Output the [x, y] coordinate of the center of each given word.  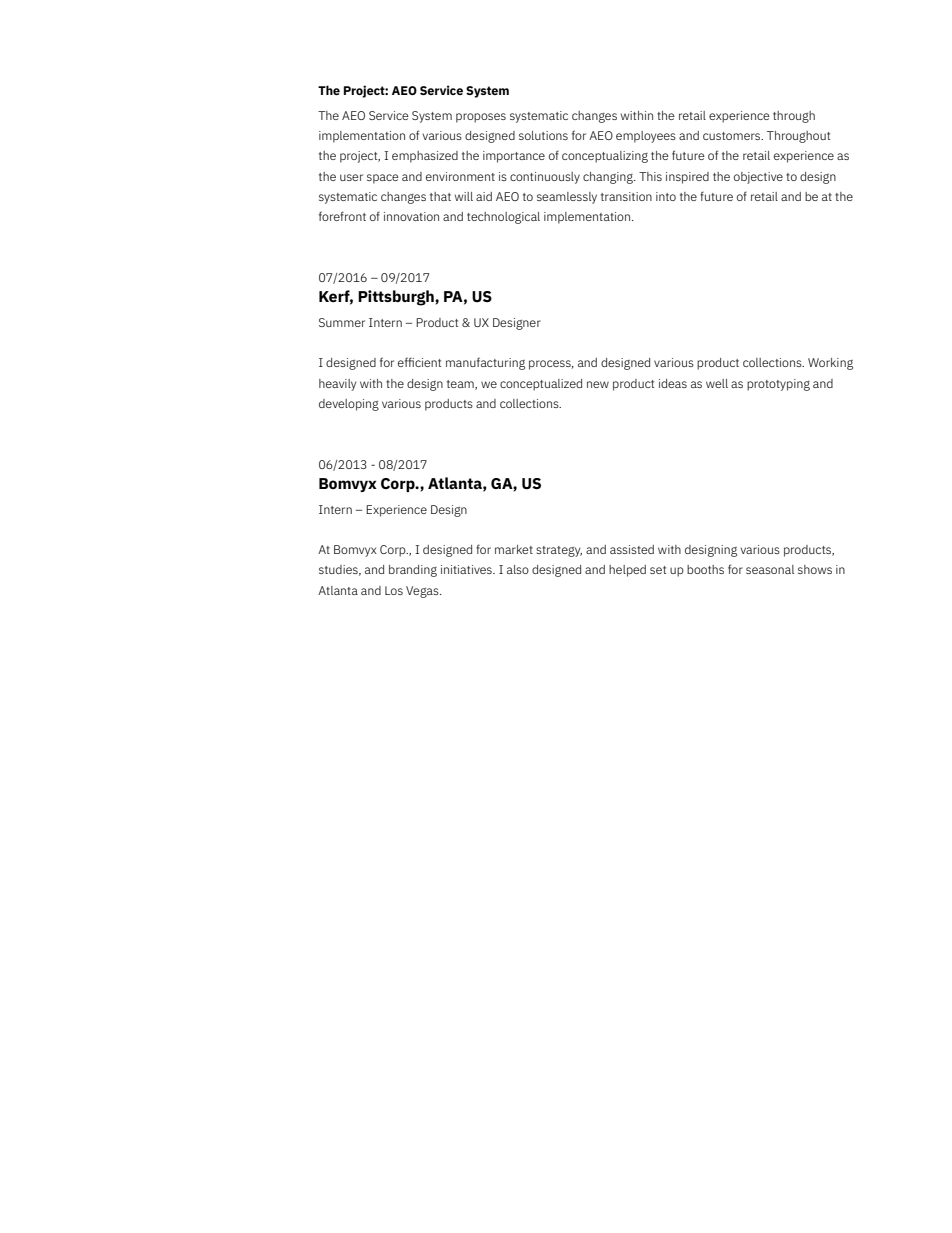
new [598, 384]
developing [349, 405]
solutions [543, 135]
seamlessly [567, 198]
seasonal [770, 569]
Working [830, 364]
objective [758, 178]
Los [394, 590]
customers [733, 136]
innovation [411, 216]
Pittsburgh [397, 298]
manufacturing [485, 363]
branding [413, 571]
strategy [559, 551]
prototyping [778, 385]
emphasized [425, 157]
